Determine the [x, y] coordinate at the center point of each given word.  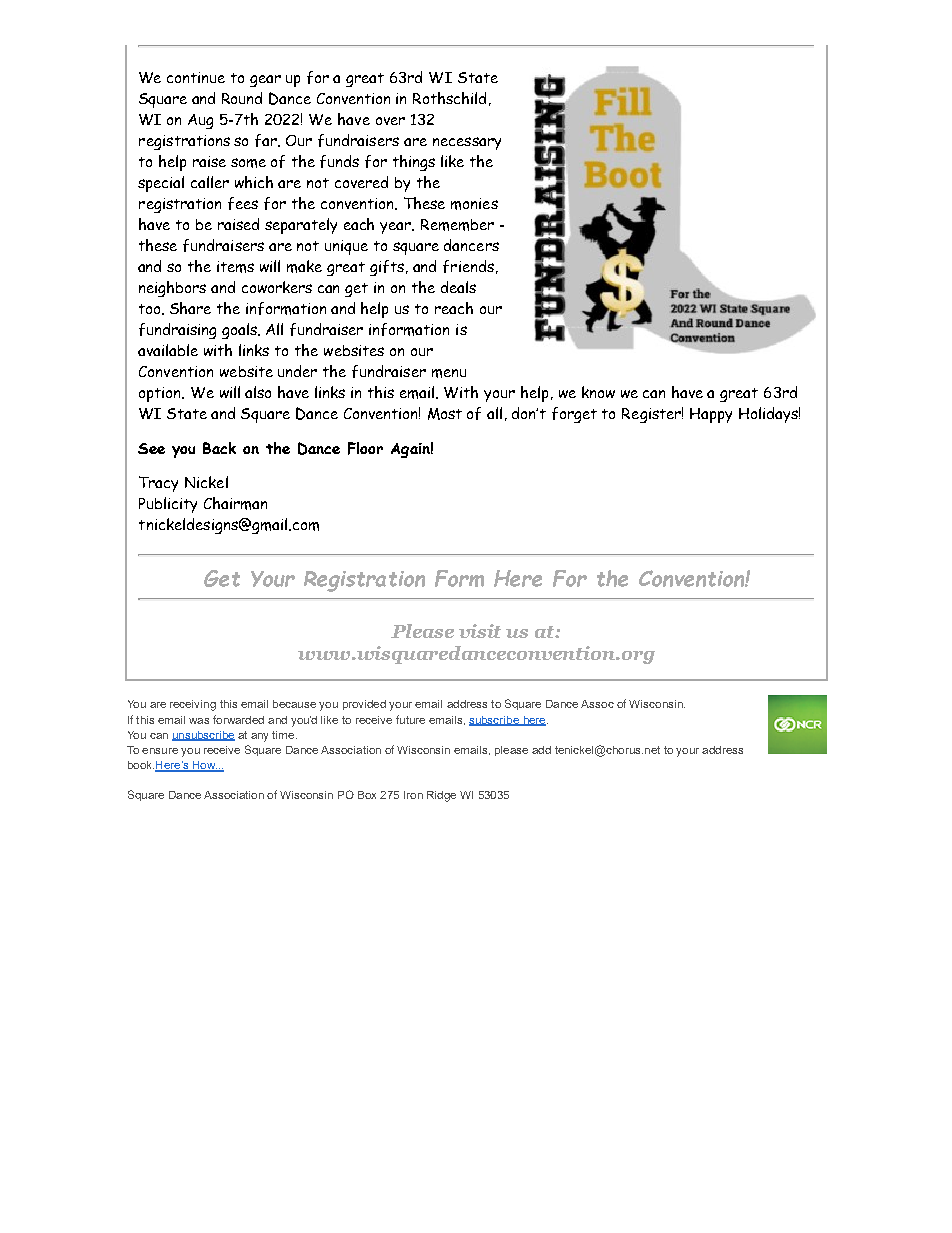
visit [480, 631]
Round [242, 98]
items [235, 267]
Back [219, 448]
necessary [467, 143]
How [204, 766]
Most [445, 414]
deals [458, 287]
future [410, 719]
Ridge [441, 796]
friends [468, 266]
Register [652, 415]
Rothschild [449, 98]
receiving [193, 705]
